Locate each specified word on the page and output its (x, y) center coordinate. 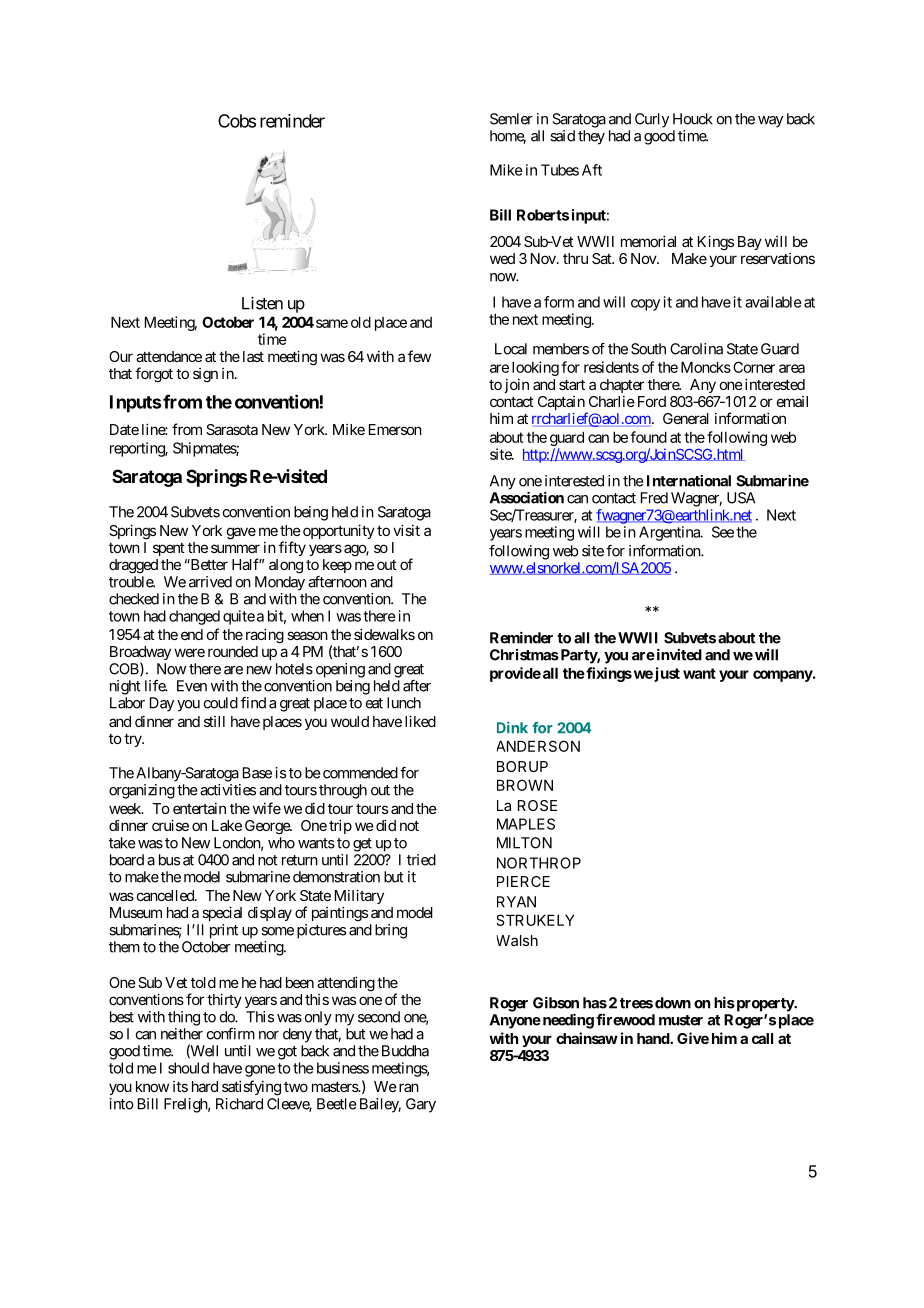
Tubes (560, 170)
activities (228, 790)
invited (678, 655)
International (689, 481)
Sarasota (232, 429)
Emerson (395, 429)
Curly (652, 120)
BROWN (525, 785)
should (188, 1068)
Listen (262, 303)
